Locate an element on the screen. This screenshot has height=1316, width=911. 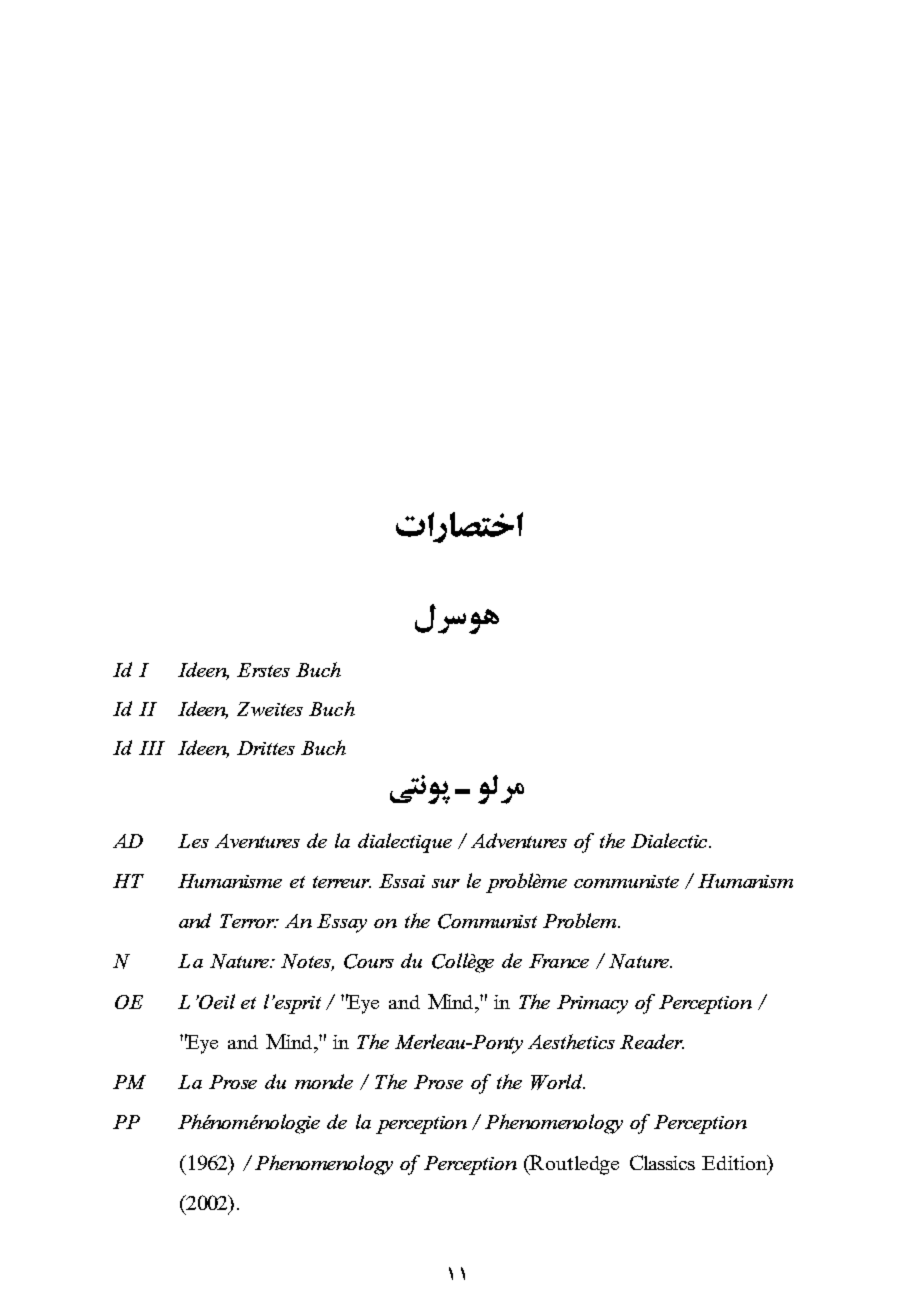
sur is located at coordinates (446, 883).
